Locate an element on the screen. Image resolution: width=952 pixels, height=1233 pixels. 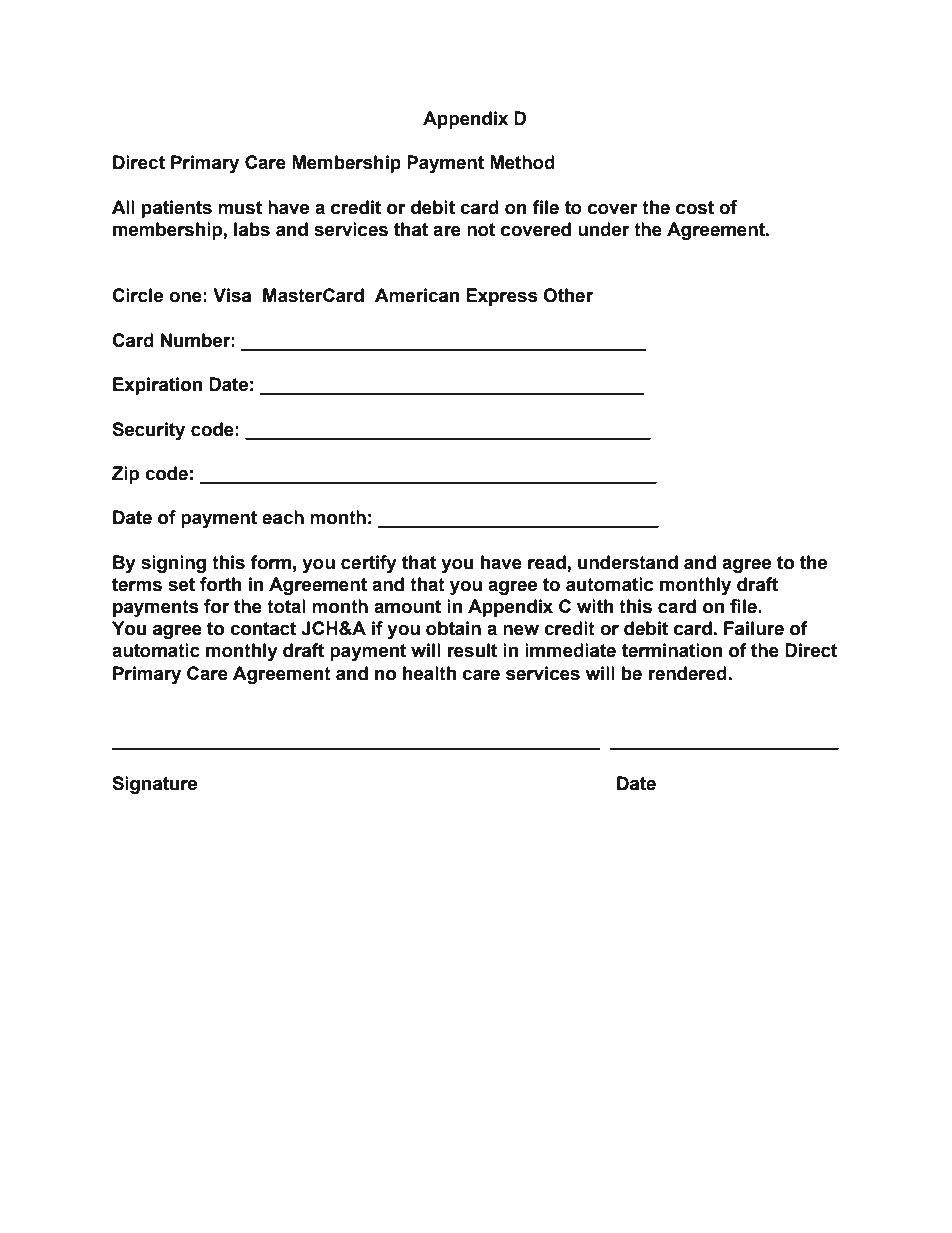
cost is located at coordinates (695, 208).
